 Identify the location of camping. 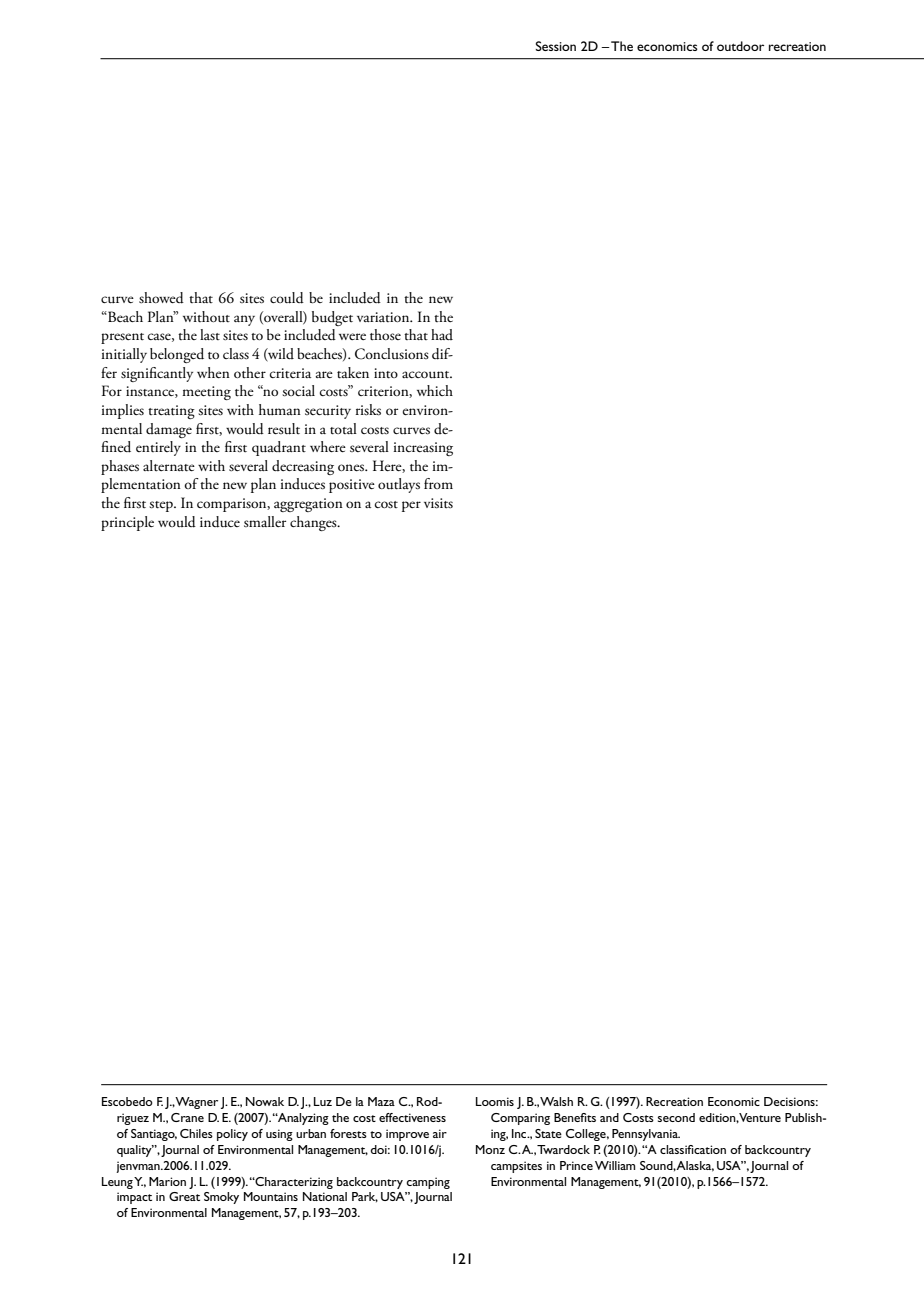
(428, 1183).
